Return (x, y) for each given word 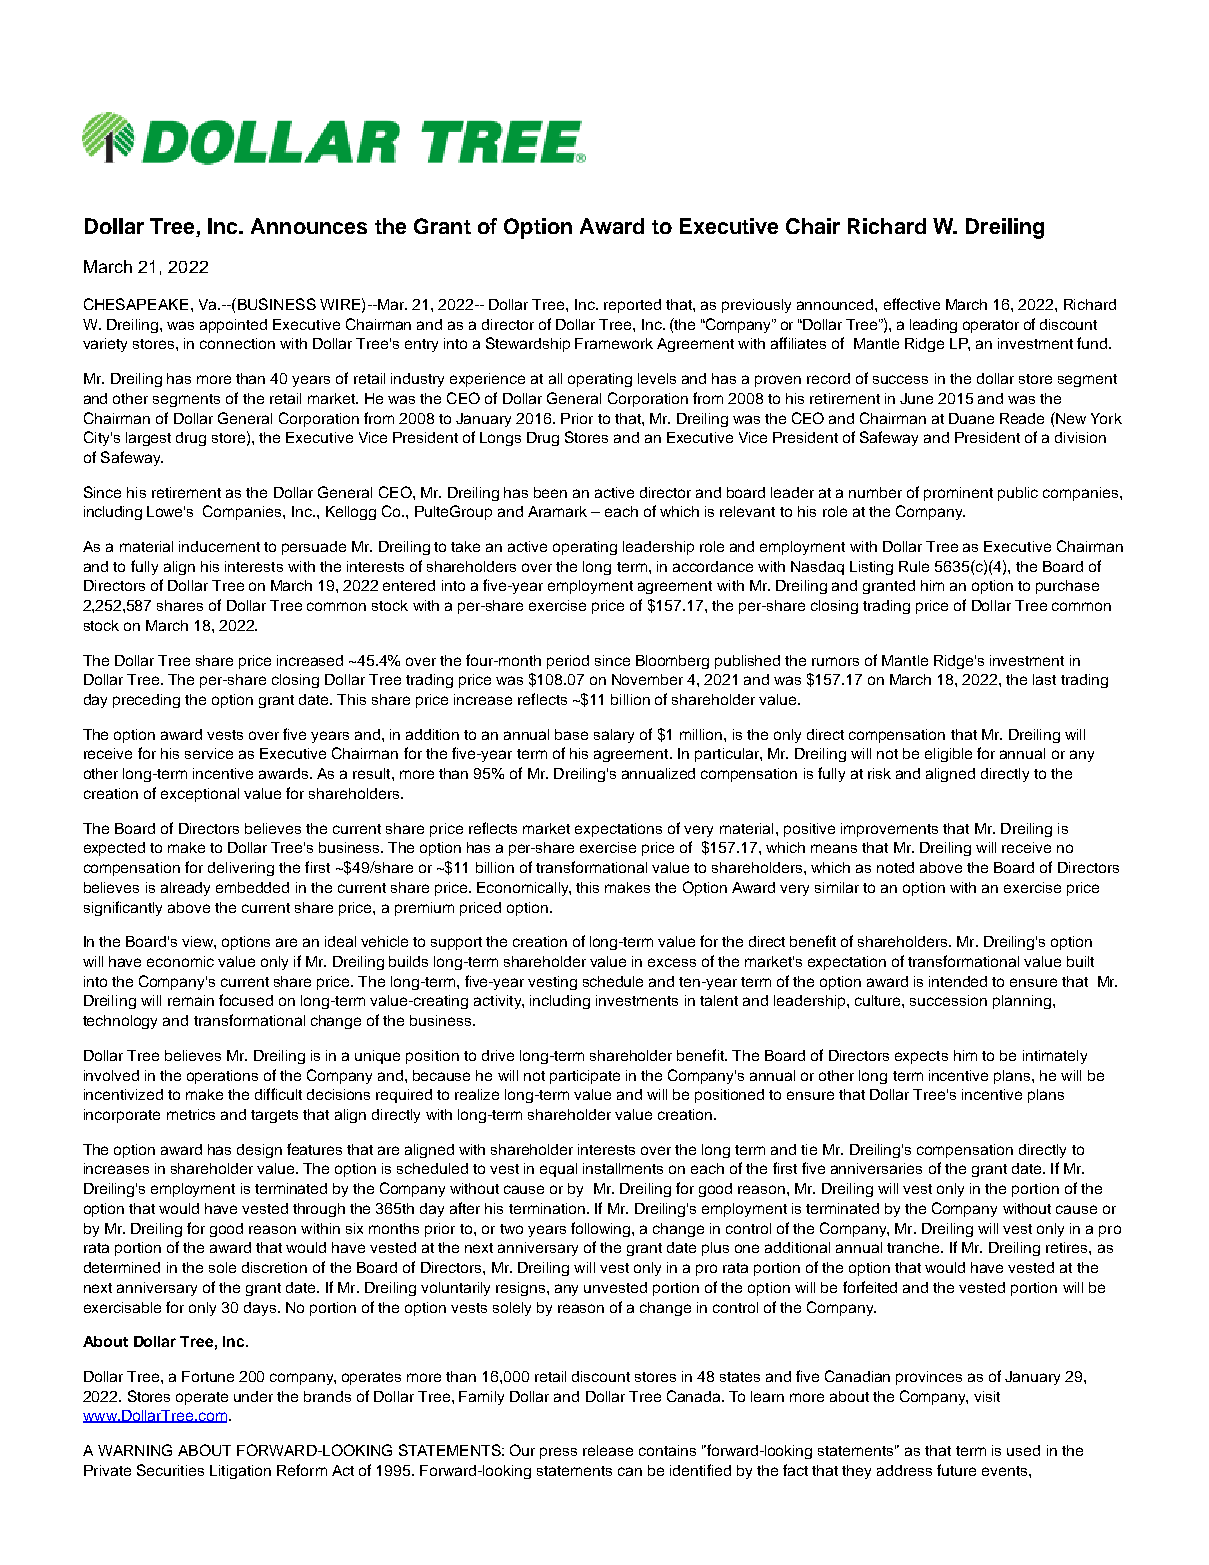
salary (614, 736)
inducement (219, 546)
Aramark (557, 511)
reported (632, 306)
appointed (233, 326)
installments (623, 1168)
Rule (914, 566)
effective (912, 304)
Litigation (240, 1472)
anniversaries (876, 1168)
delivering (241, 869)
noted (895, 867)
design (259, 1151)
